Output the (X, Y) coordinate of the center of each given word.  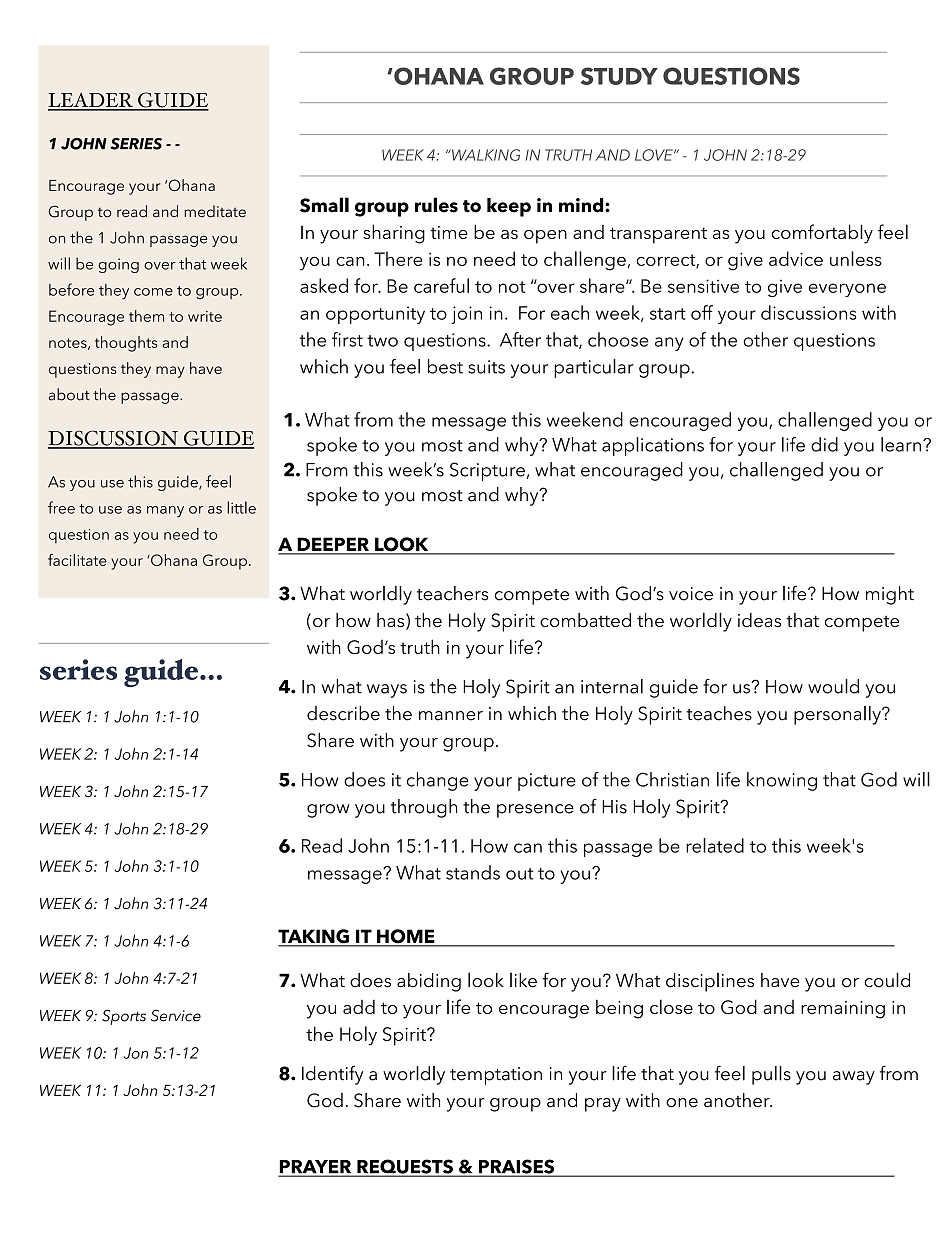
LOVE (655, 155)
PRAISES (516, 1167)
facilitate (77, 560)
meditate (215, 211)
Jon (135, 1053)
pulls (771, 1075)
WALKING (485, 155)
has (390, 620)
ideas (759, 620)
